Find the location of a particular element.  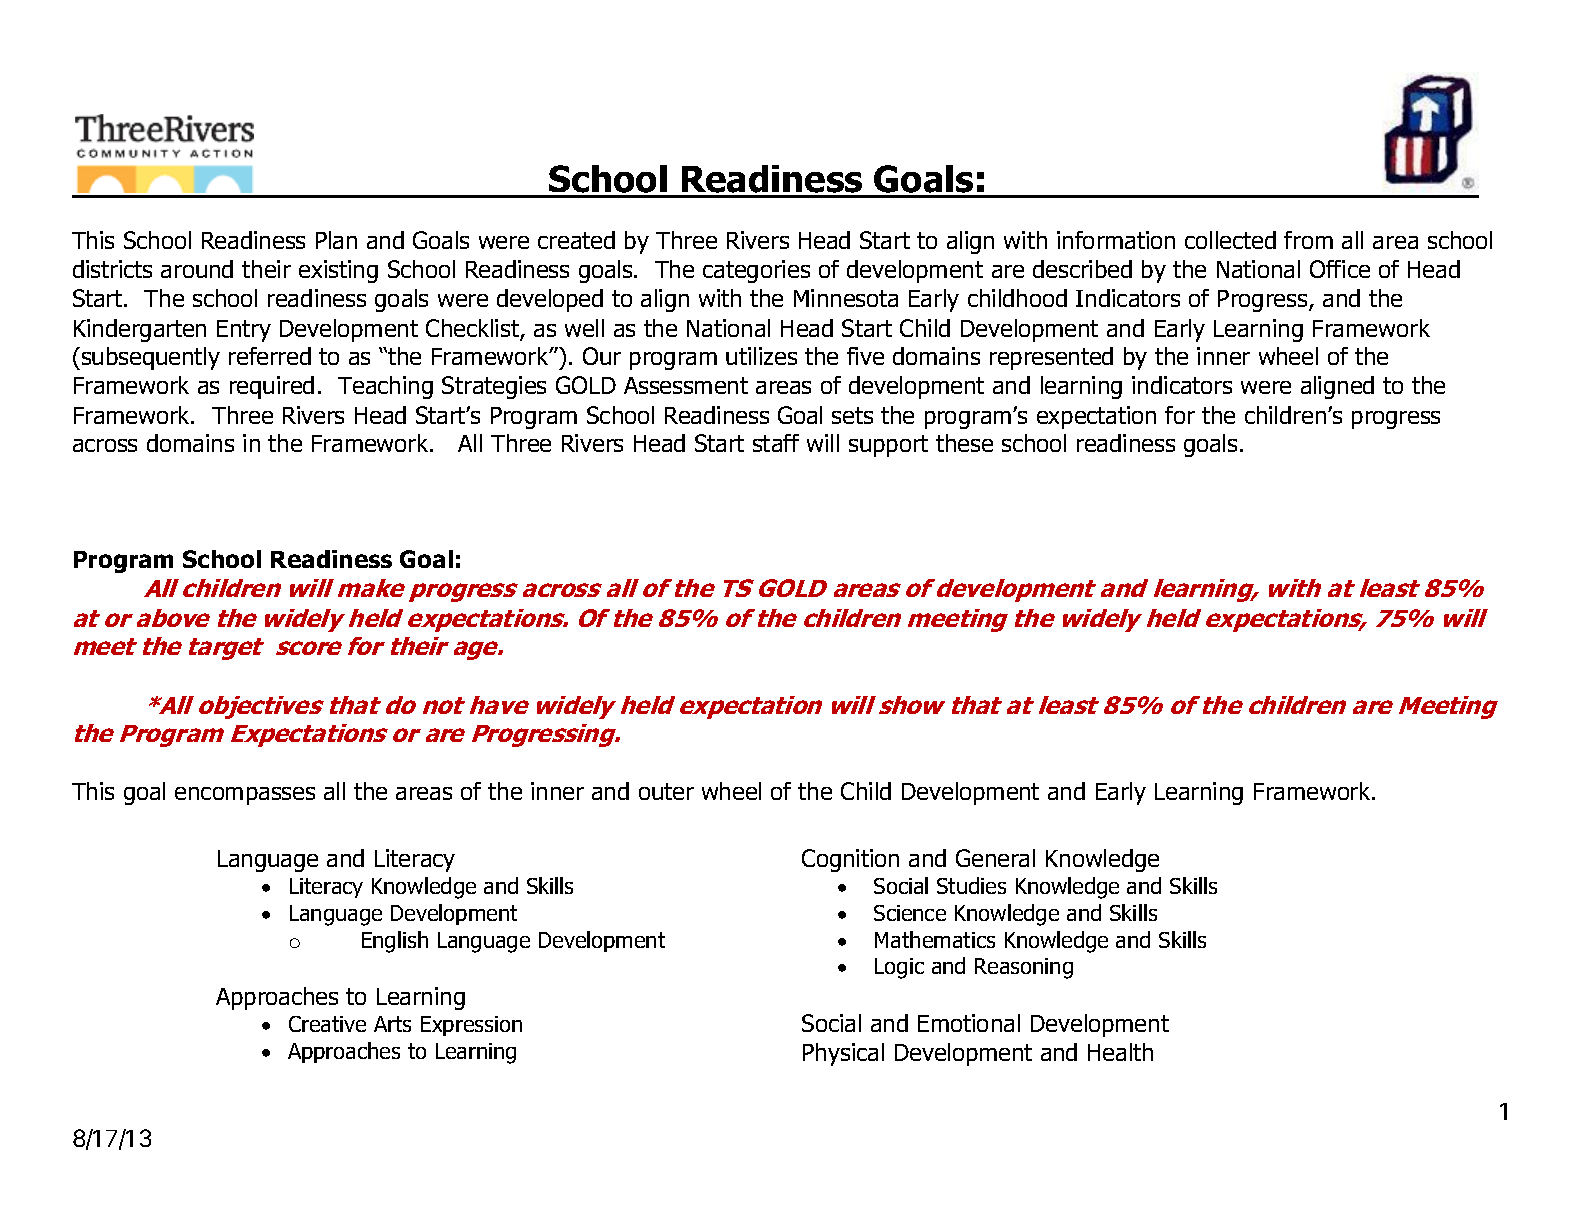

collected is located at coordinates (1230, 240).
